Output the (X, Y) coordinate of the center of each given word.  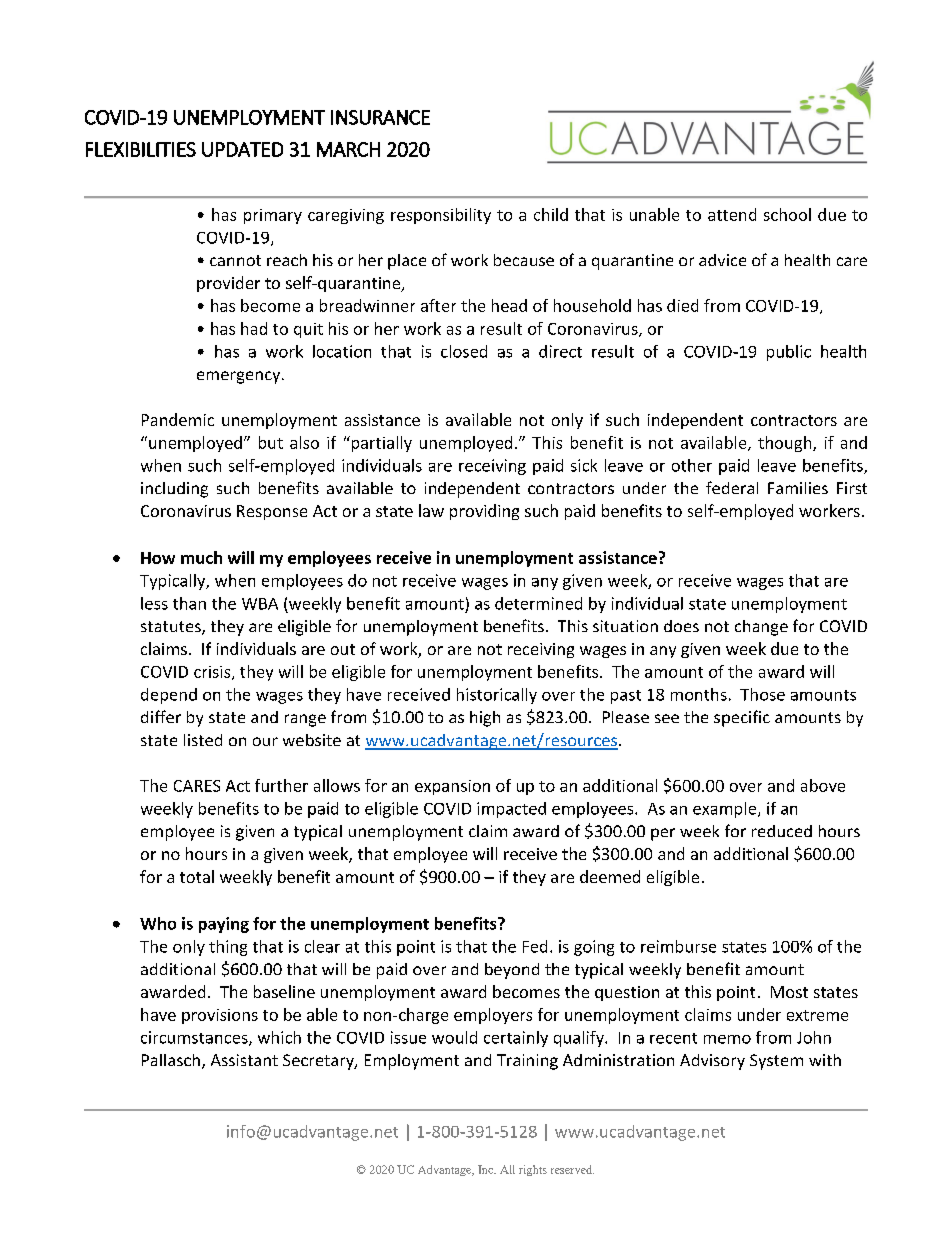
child (551, 214)
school (787, 214)
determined (538, 603)
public (789, 353)
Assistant (244, 1060)
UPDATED (242, 149)
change (761, 628)
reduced (782, 831)
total (197, 876)
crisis (213, 673)
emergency (240, 377)
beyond (512, 971)
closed (464, 351)
